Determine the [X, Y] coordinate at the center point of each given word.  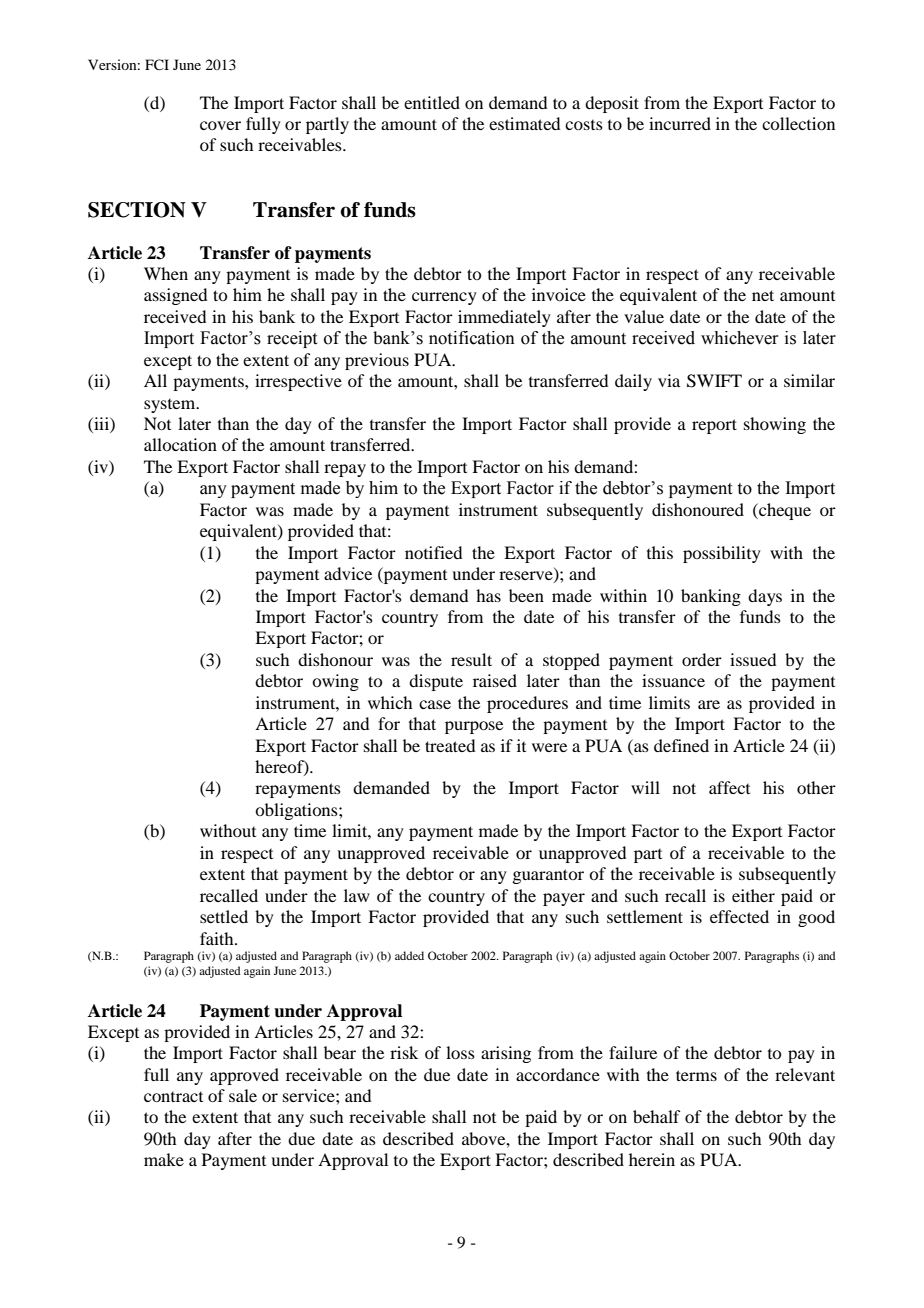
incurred [680, 123]
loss [460, 1052]
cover [220, 125]
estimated [524, 123]
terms [696, 1075]
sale [243, 1095]
